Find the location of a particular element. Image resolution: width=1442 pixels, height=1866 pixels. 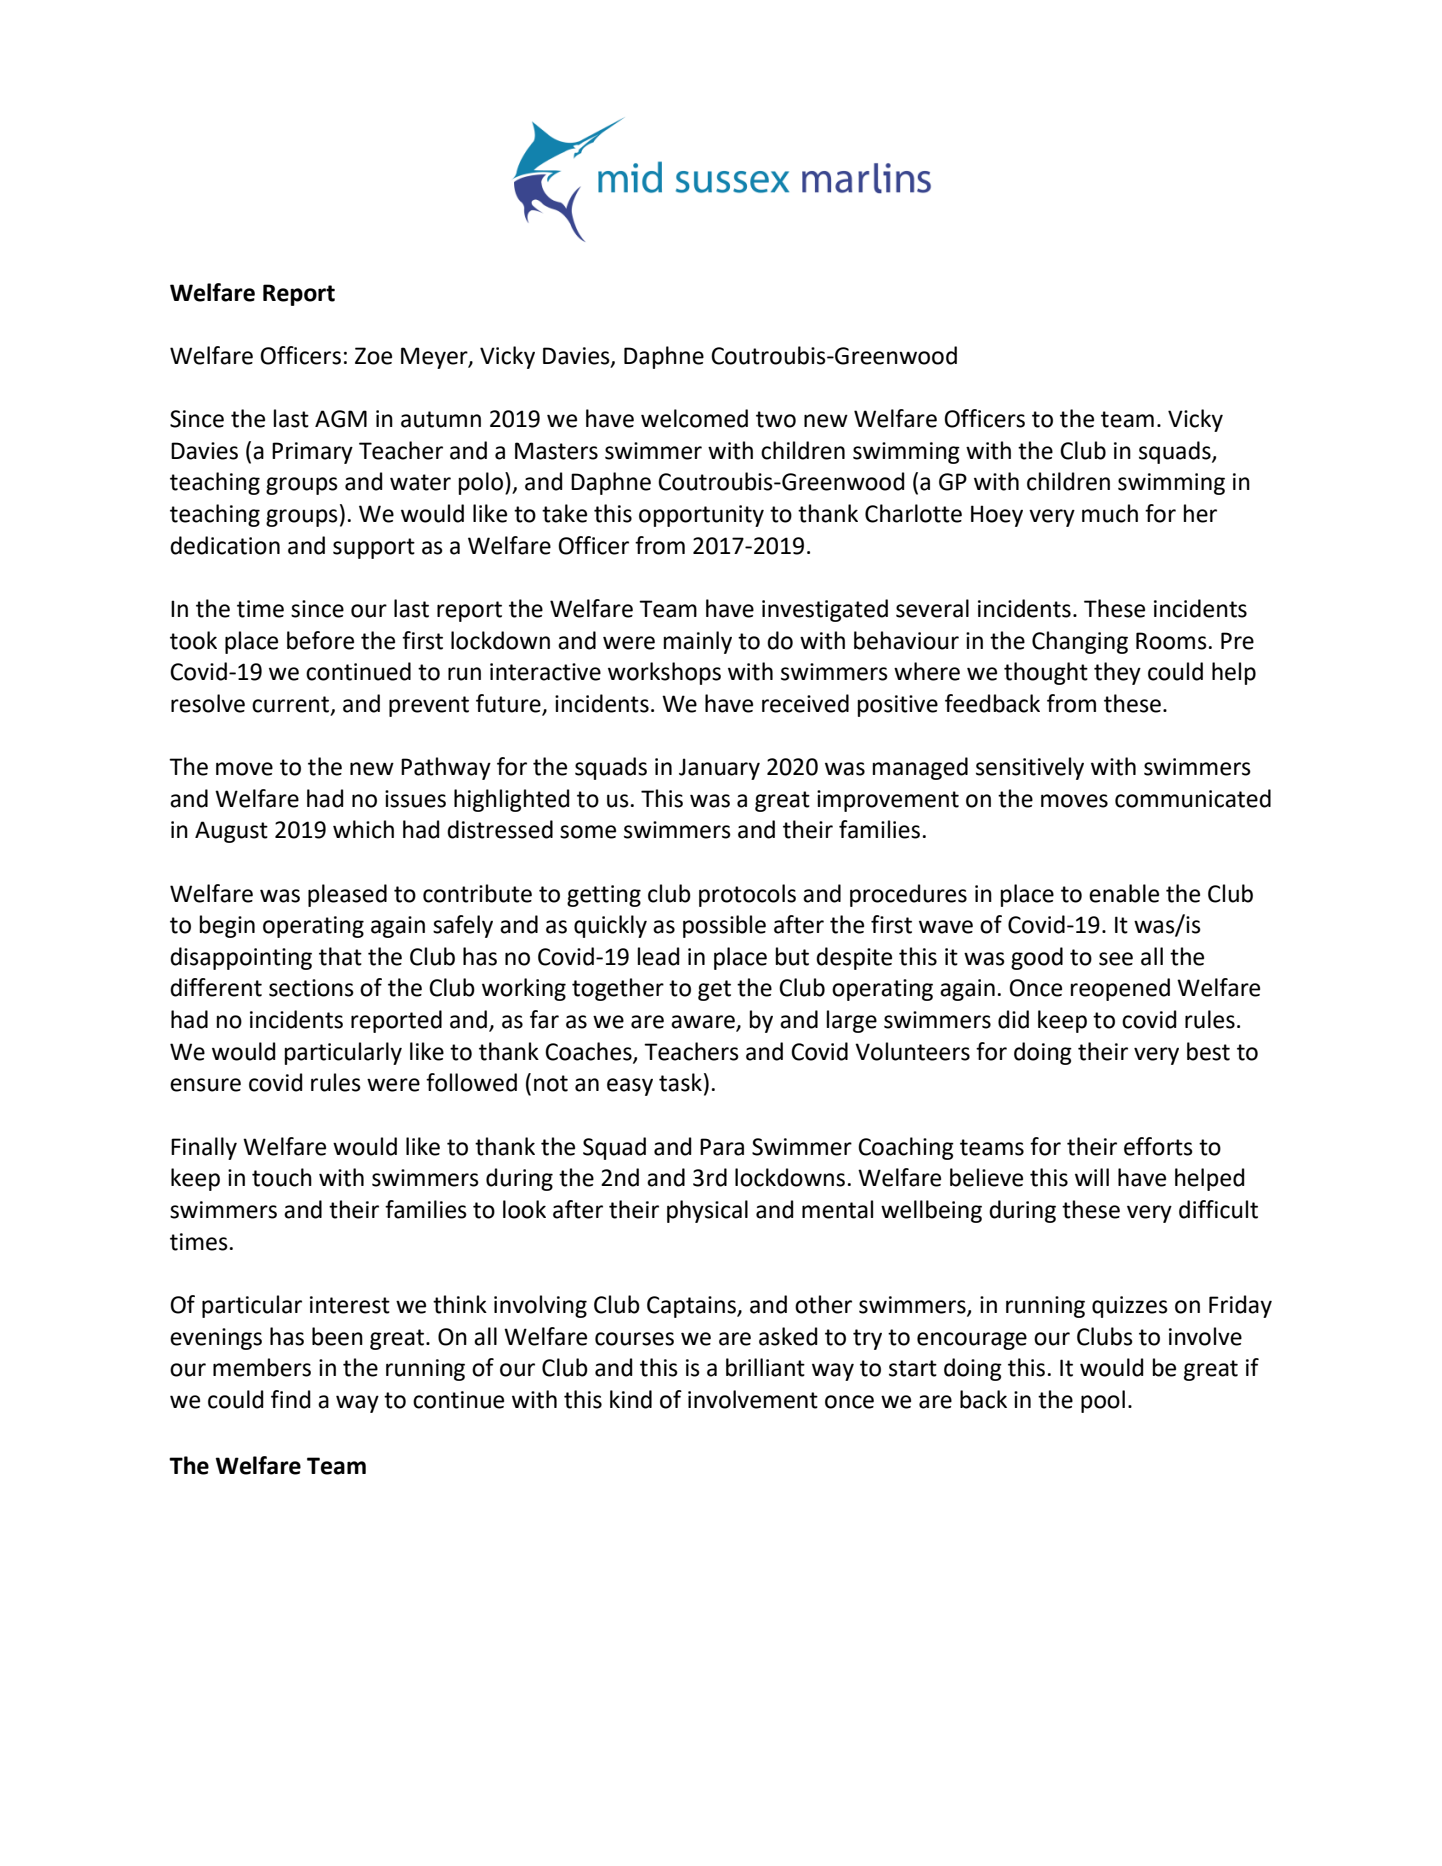

before is located at coordinates (320, 640).
